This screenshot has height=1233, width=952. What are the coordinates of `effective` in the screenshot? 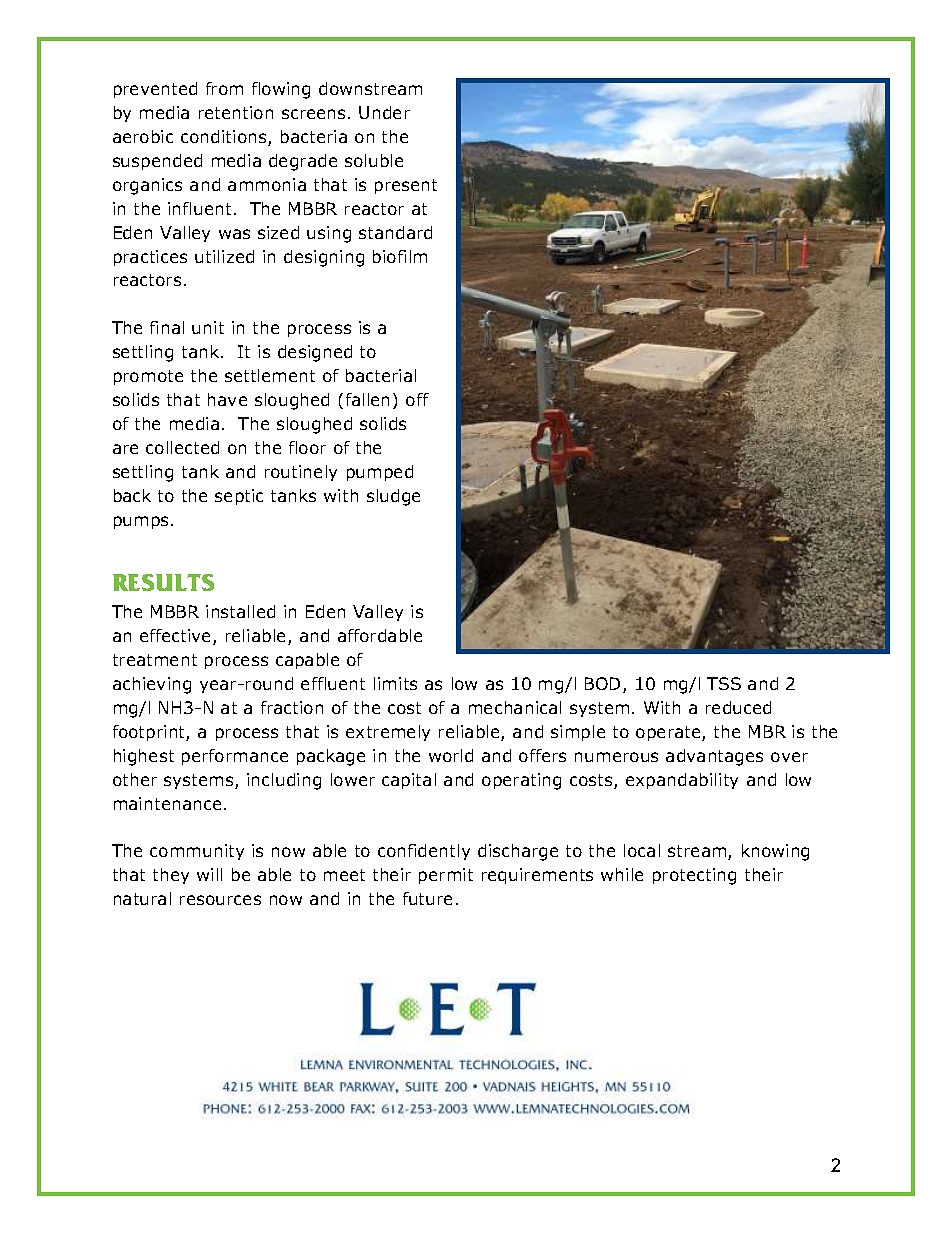 It's located at (177, 637).
